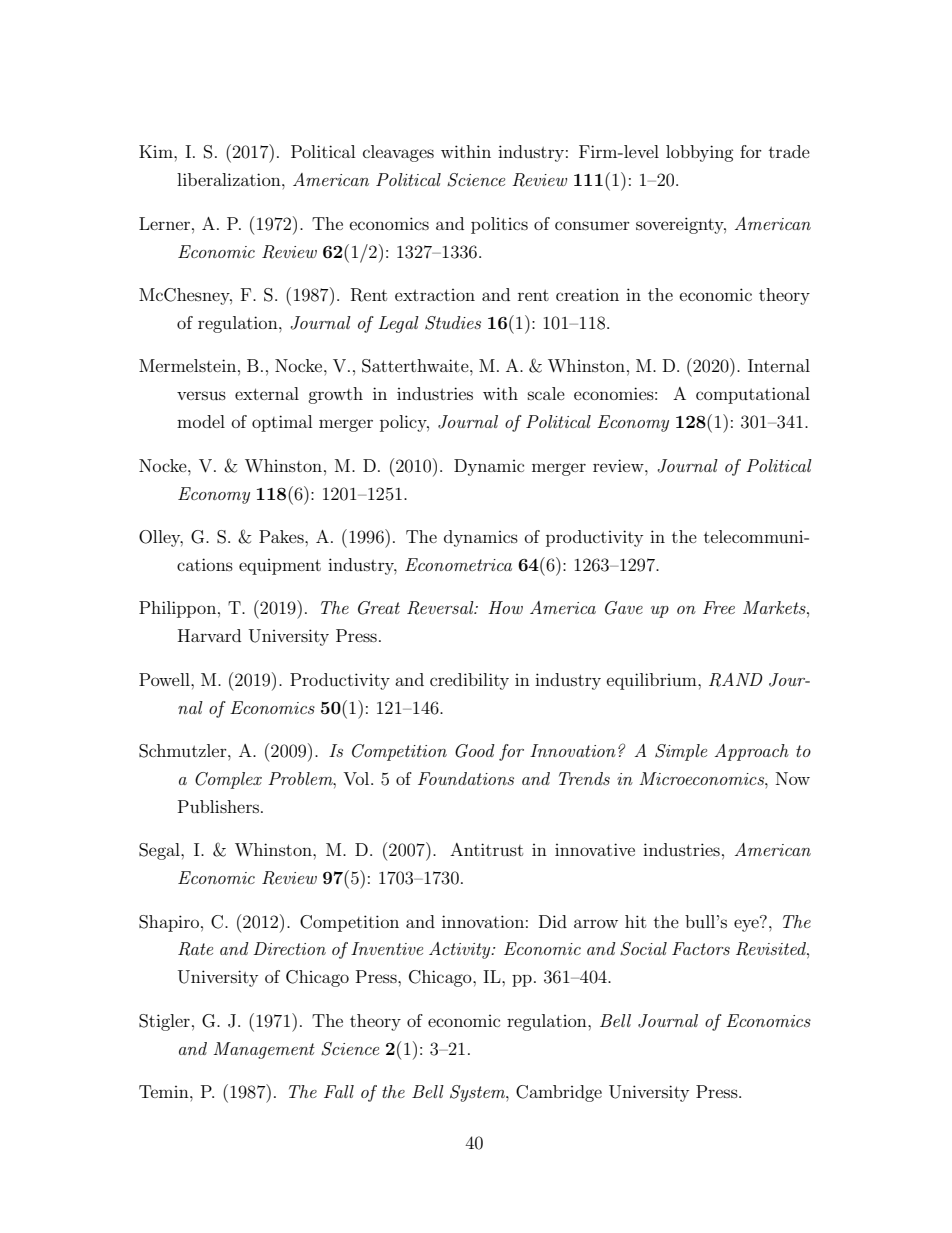 This document has width=952, height=1233. I want to click on lobbying, so click(700, 153).
